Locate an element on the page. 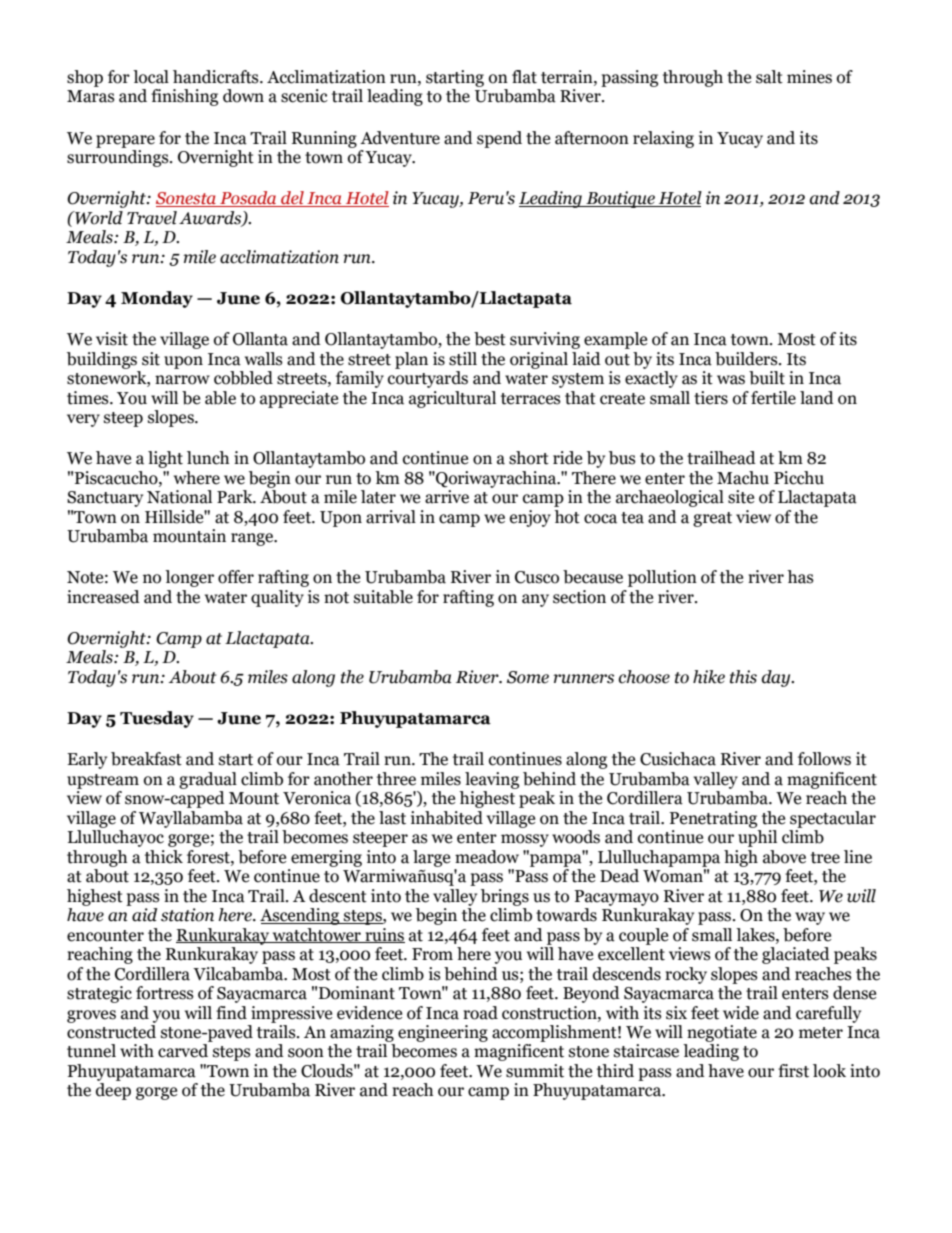 This image has height=1233, width=952. Cusco is located at coordinates (537, 577).
